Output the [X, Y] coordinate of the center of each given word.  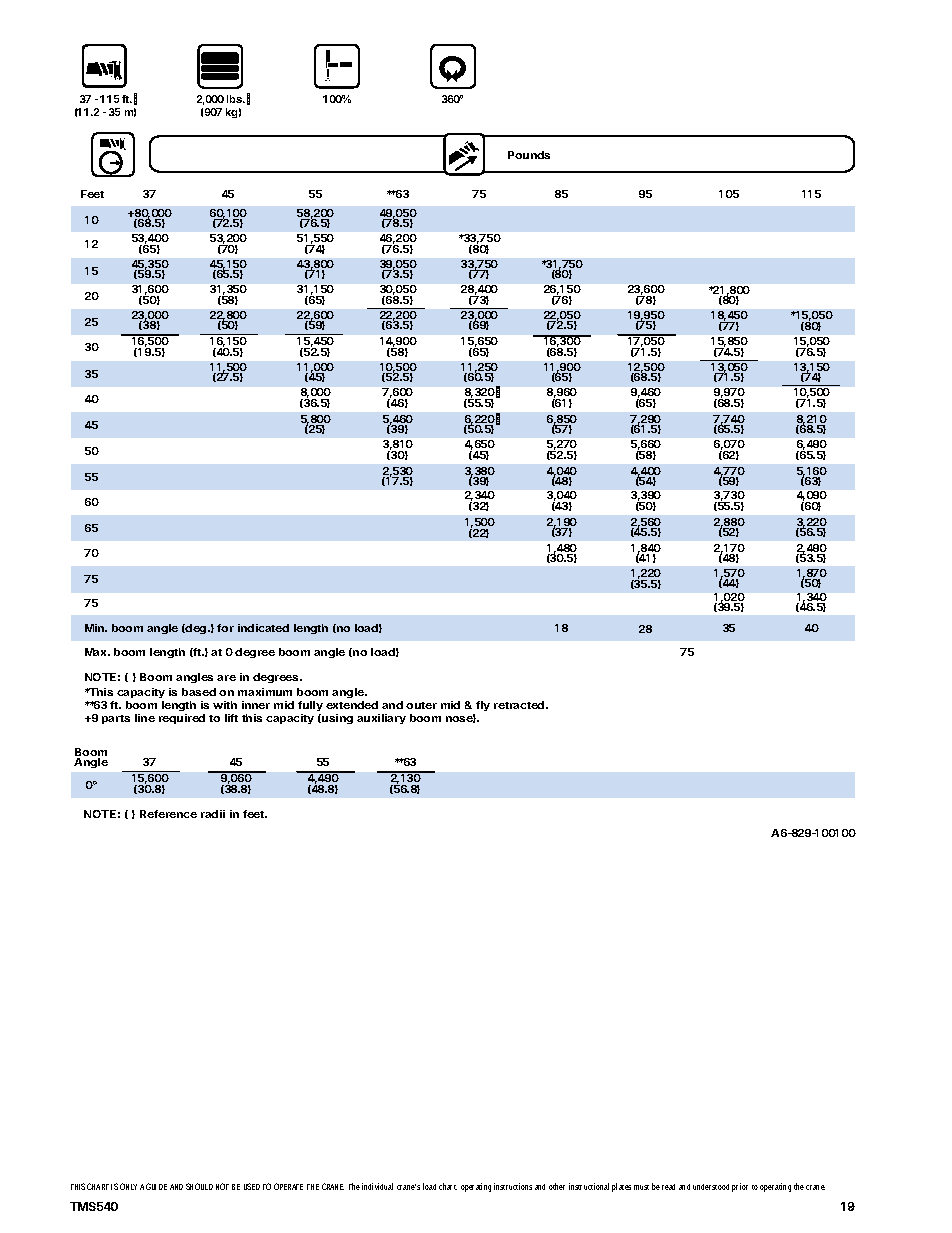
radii [213, 814]
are [226, 678]
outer [421, 705]
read [668, 1187]
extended [352, 705]
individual [377, 1186]
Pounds [529, 155]
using [336, 719]
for [225, 628]
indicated [263, 628]
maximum [265, 692]
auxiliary [381, 719]
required [182, 719]
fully [310, 708]
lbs [236, 99]
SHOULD [199, 1186]
